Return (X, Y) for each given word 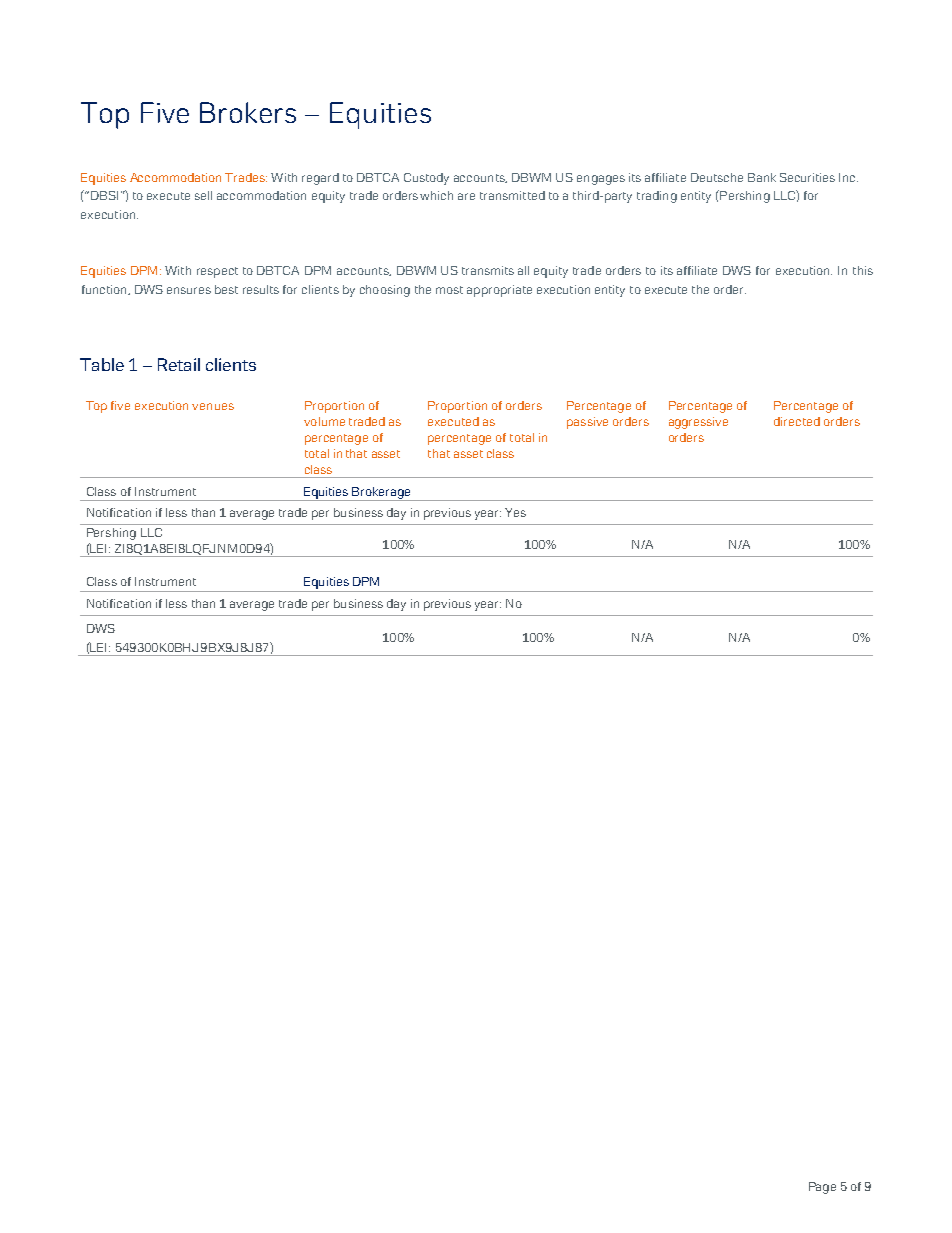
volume (324, 421)
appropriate (499, 291)
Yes (515, 512)
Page (822, 1188)
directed (797, 421)
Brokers (248, 112)
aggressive (698, 423)
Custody (426, 179)
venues (213, 406)
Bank (762, 177)
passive (587, 423)
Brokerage (382, 494)
